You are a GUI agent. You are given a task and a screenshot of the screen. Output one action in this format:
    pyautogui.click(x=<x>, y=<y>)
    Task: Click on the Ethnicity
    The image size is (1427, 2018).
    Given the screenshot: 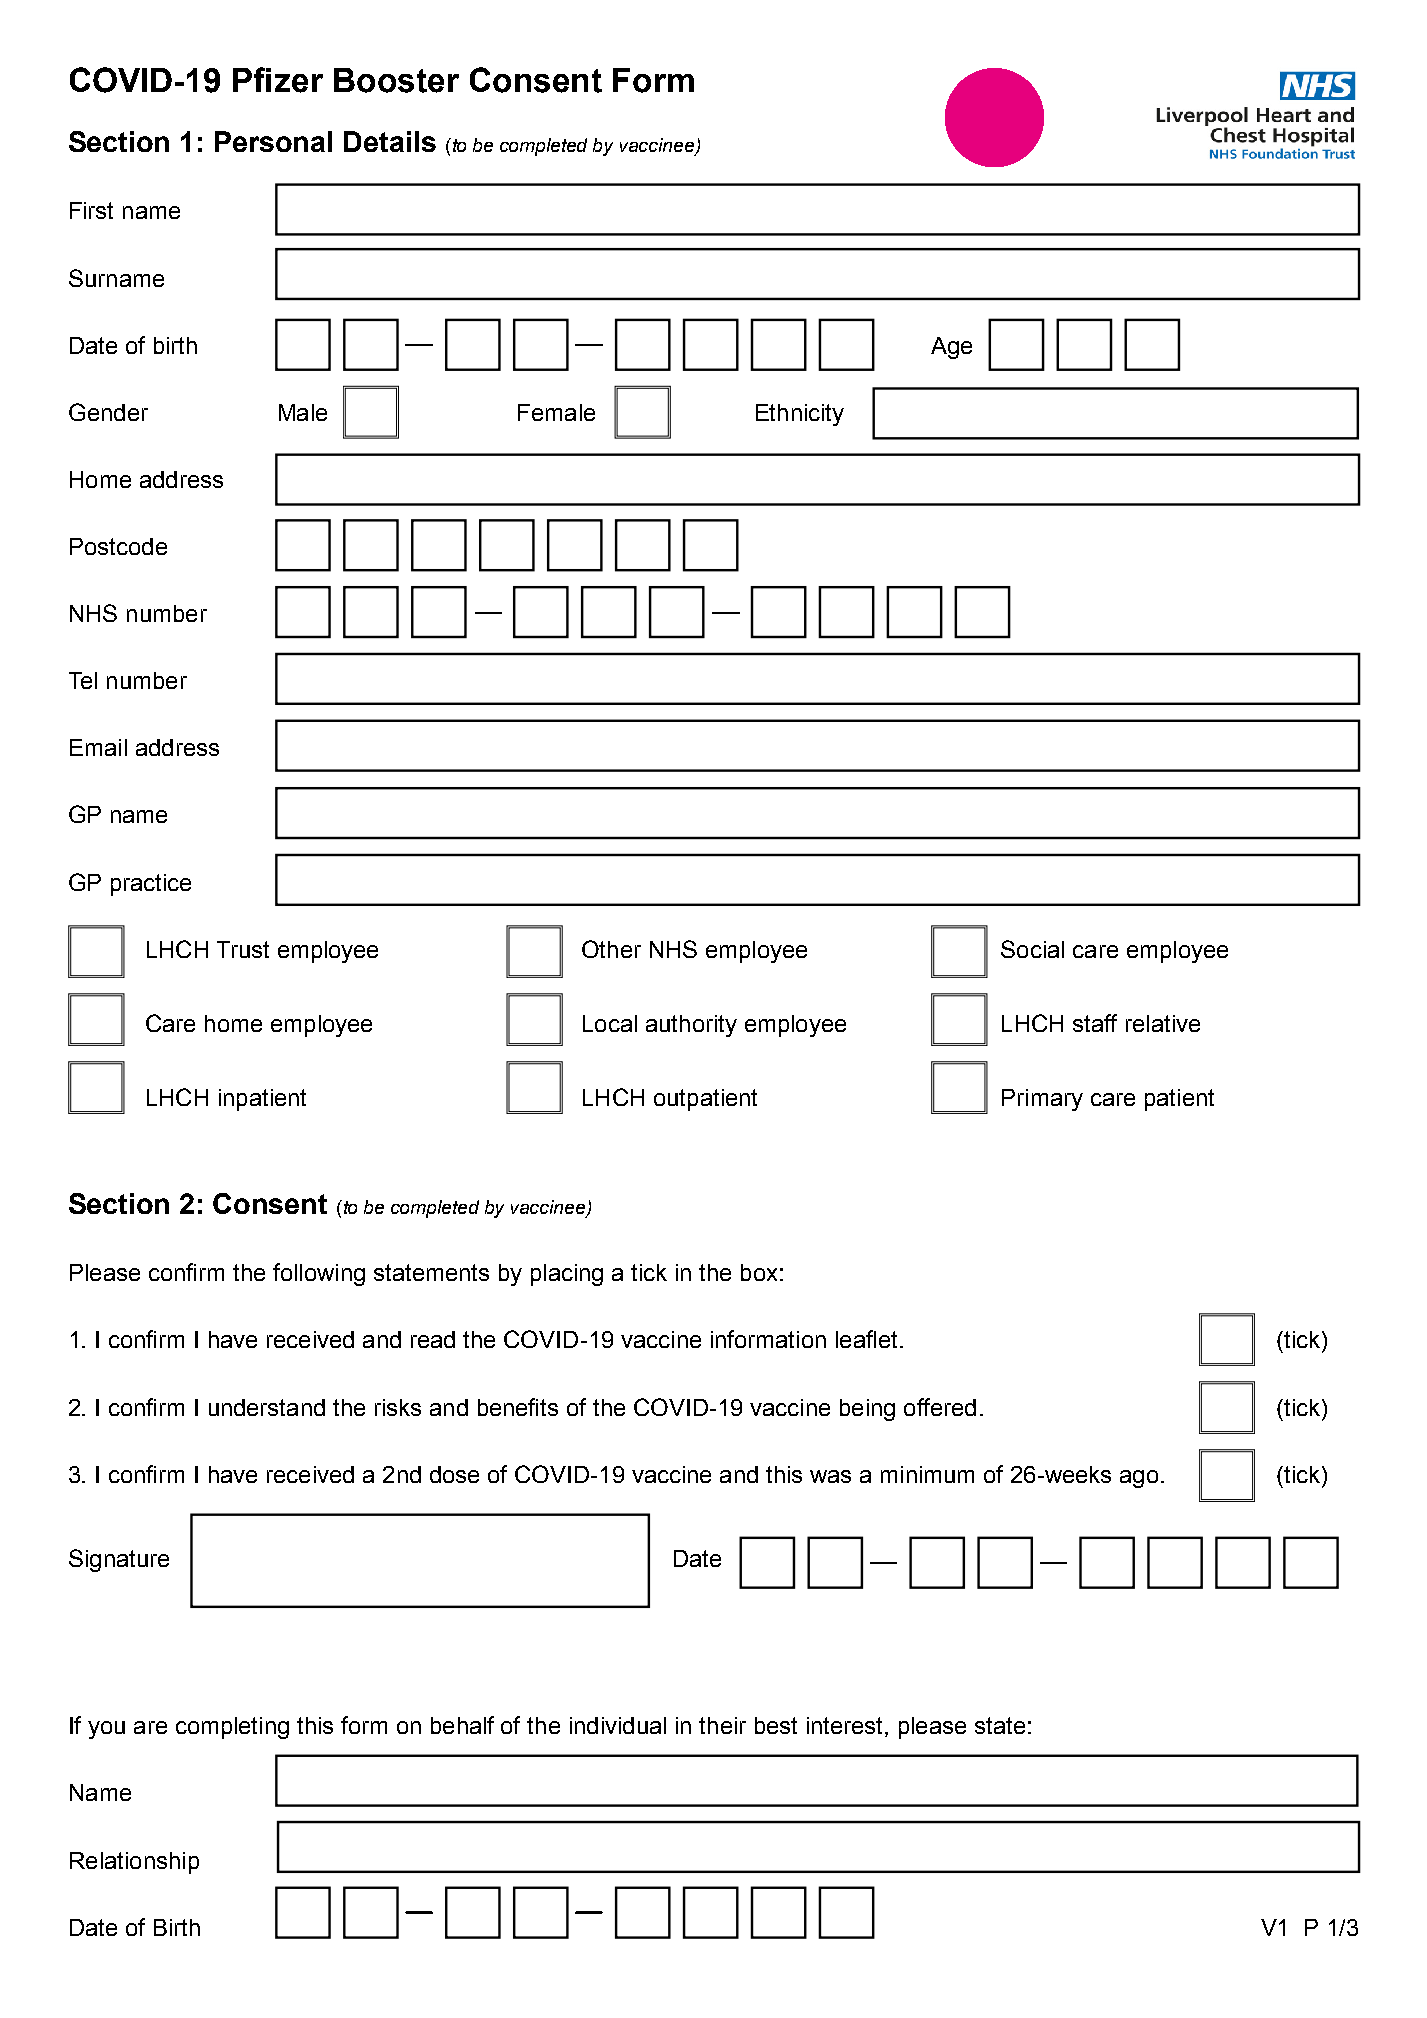 What is the action you would take?
    pyautogui.click(x=800, y=415)
